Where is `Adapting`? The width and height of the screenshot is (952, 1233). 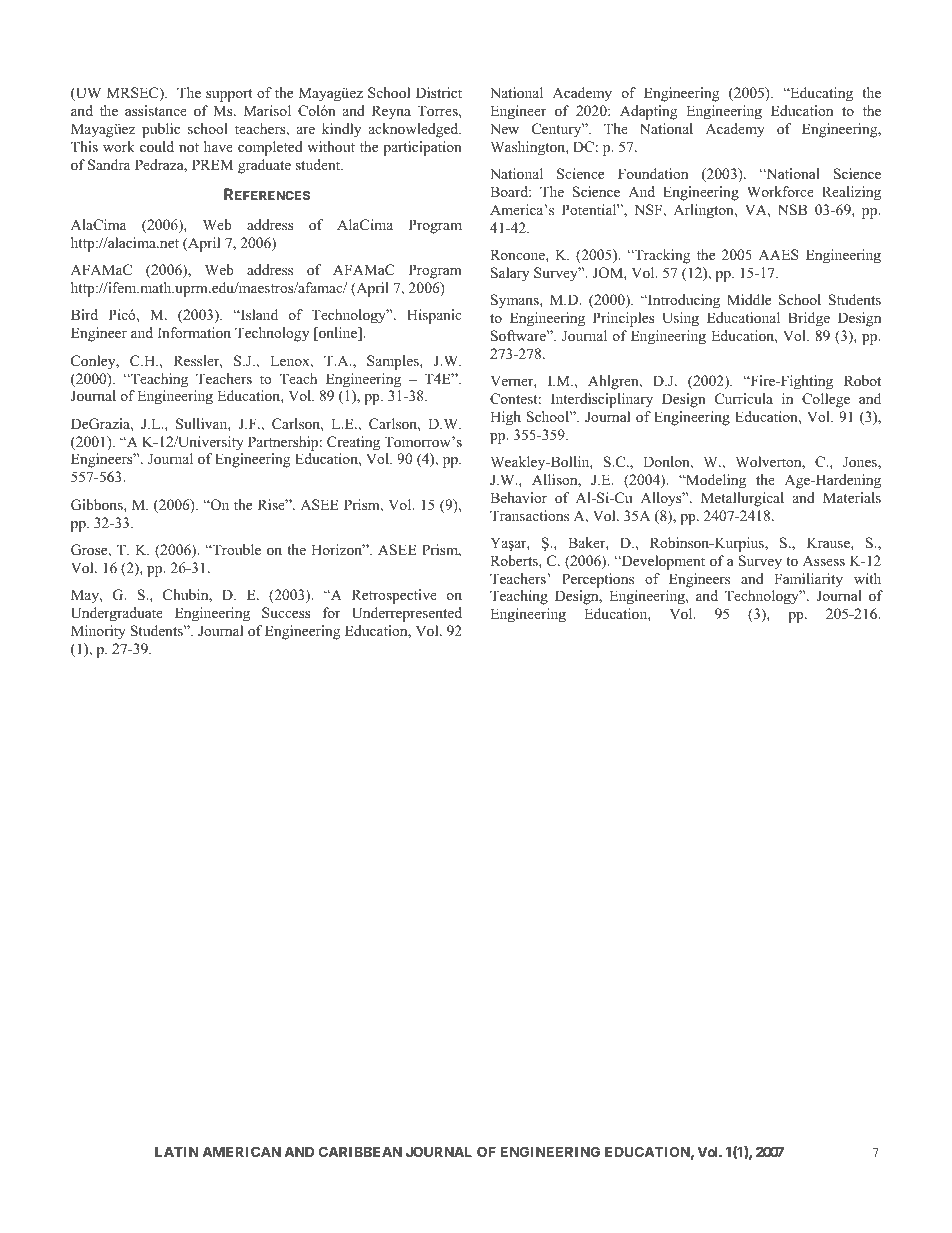 Adapting is located at coordinates (648, 112).
